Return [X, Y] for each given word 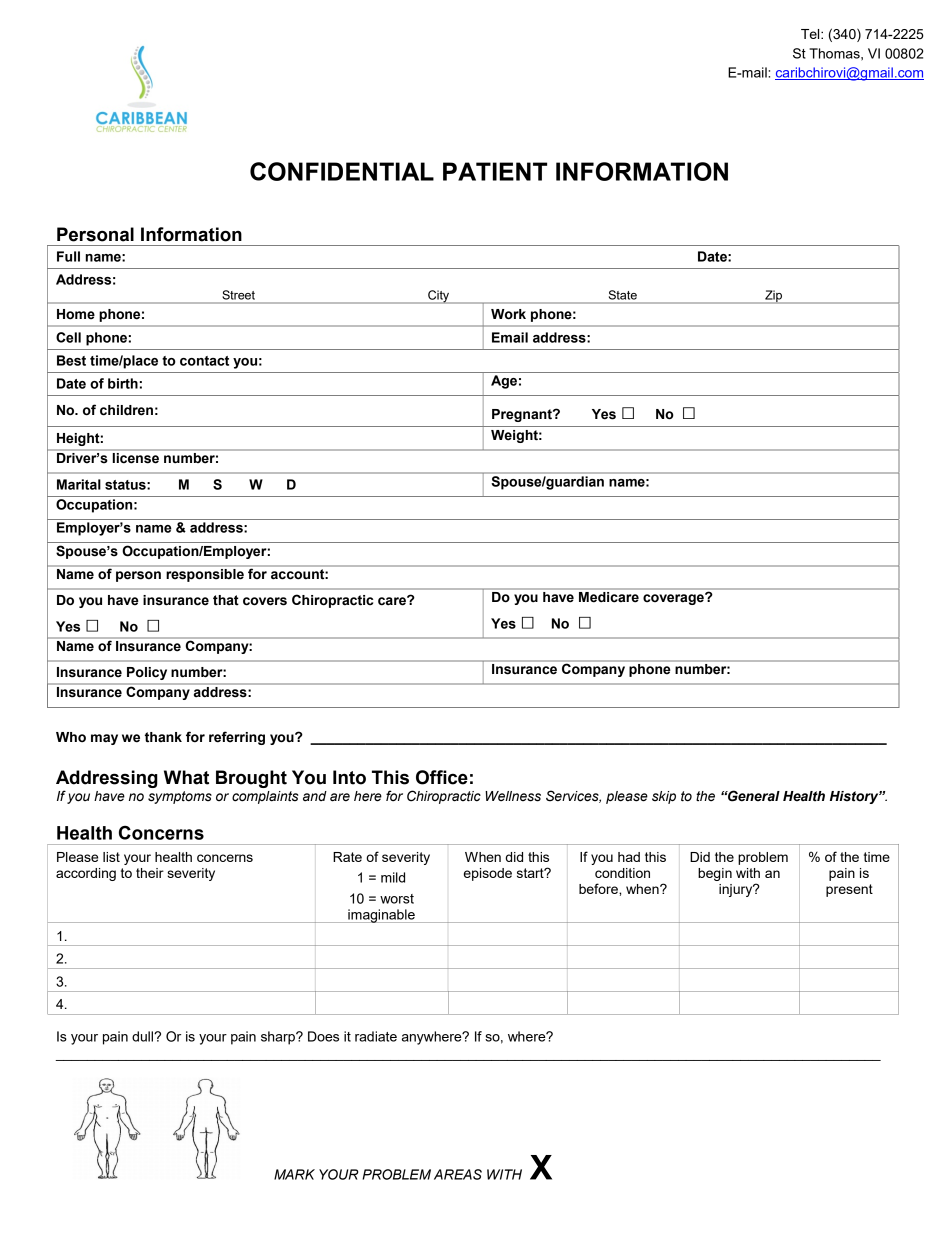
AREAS [458, 1174]
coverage [674, 599]
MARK [294, 1174]
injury [737, 890]
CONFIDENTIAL [342, 171]
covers [265, 601]
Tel [811, 34]
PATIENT [495, 171]
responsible [205, 574]
